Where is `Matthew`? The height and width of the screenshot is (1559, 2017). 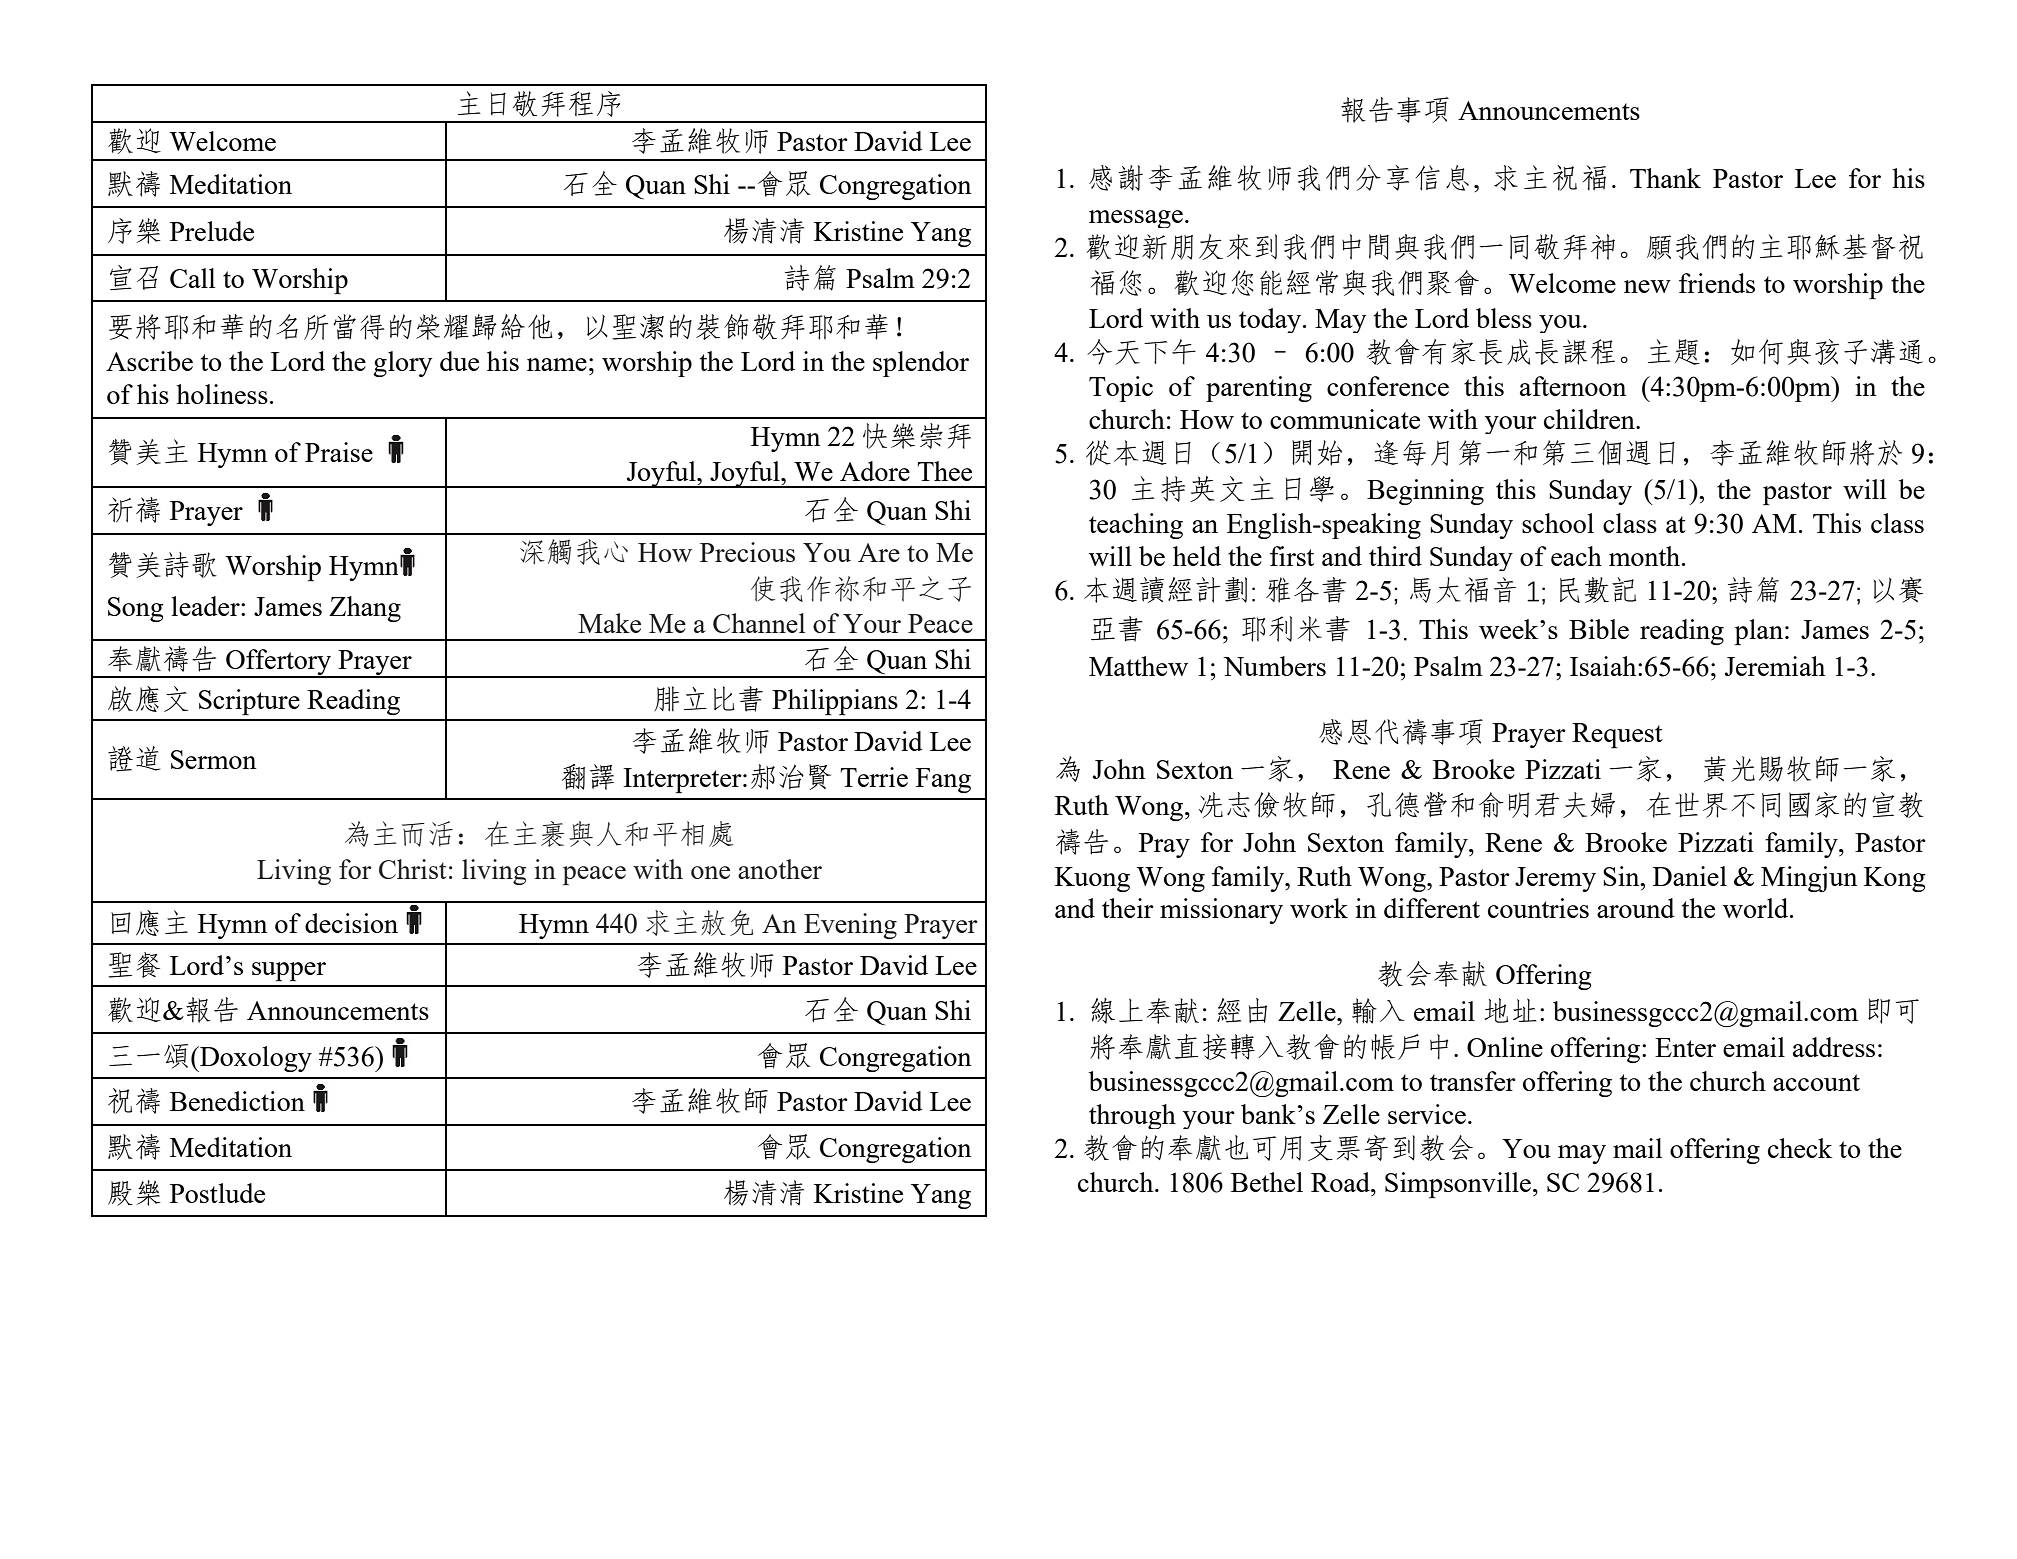
Matthew is located at coordinates (1138, 666).
